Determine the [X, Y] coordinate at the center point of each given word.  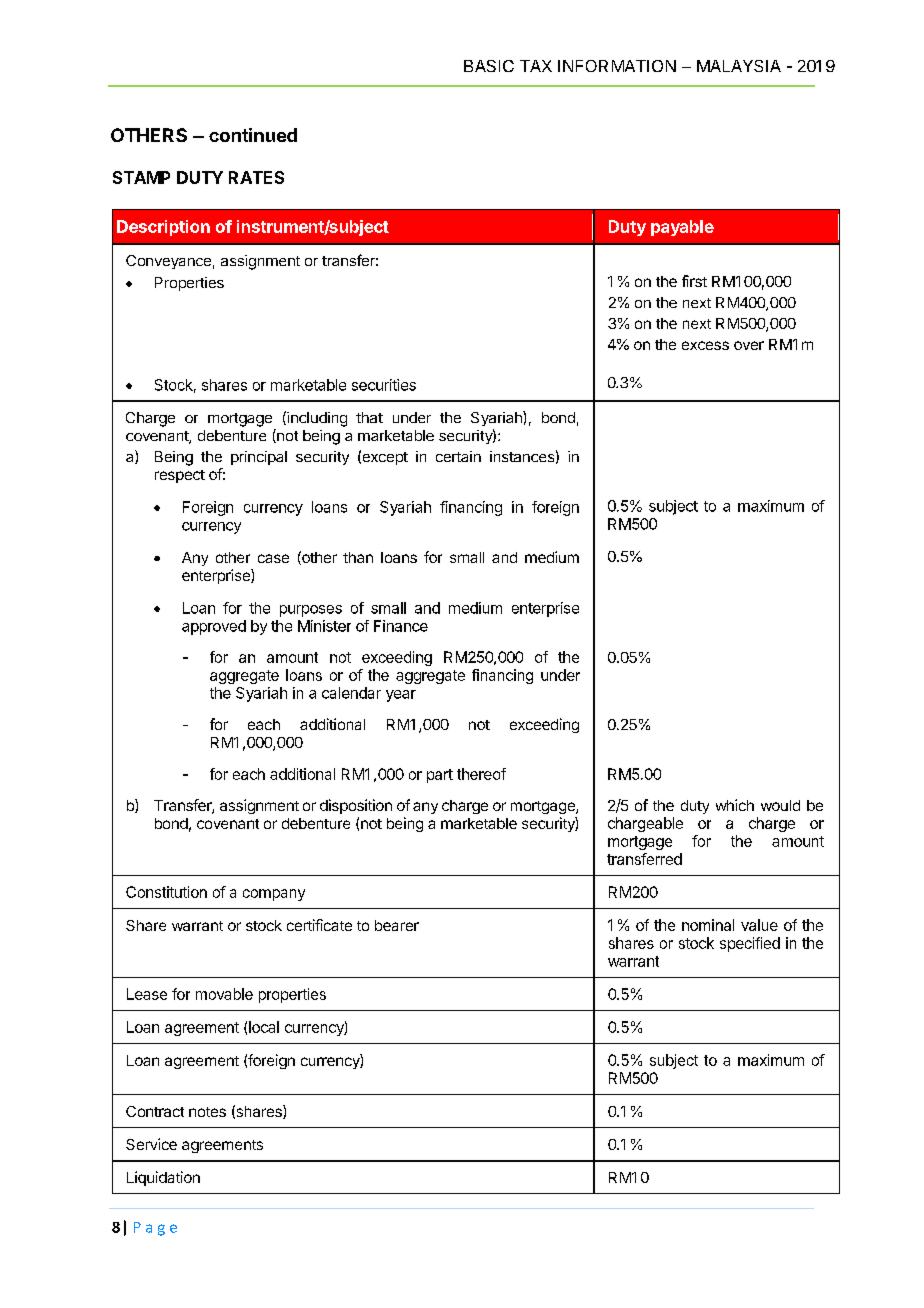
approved [214, 627]
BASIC [489, 66]
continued [253, 135]
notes [207, 1112]
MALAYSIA [739, 66]
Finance [401, 626]
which [735, 805]
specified [750, 944]
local [264, 1027]
